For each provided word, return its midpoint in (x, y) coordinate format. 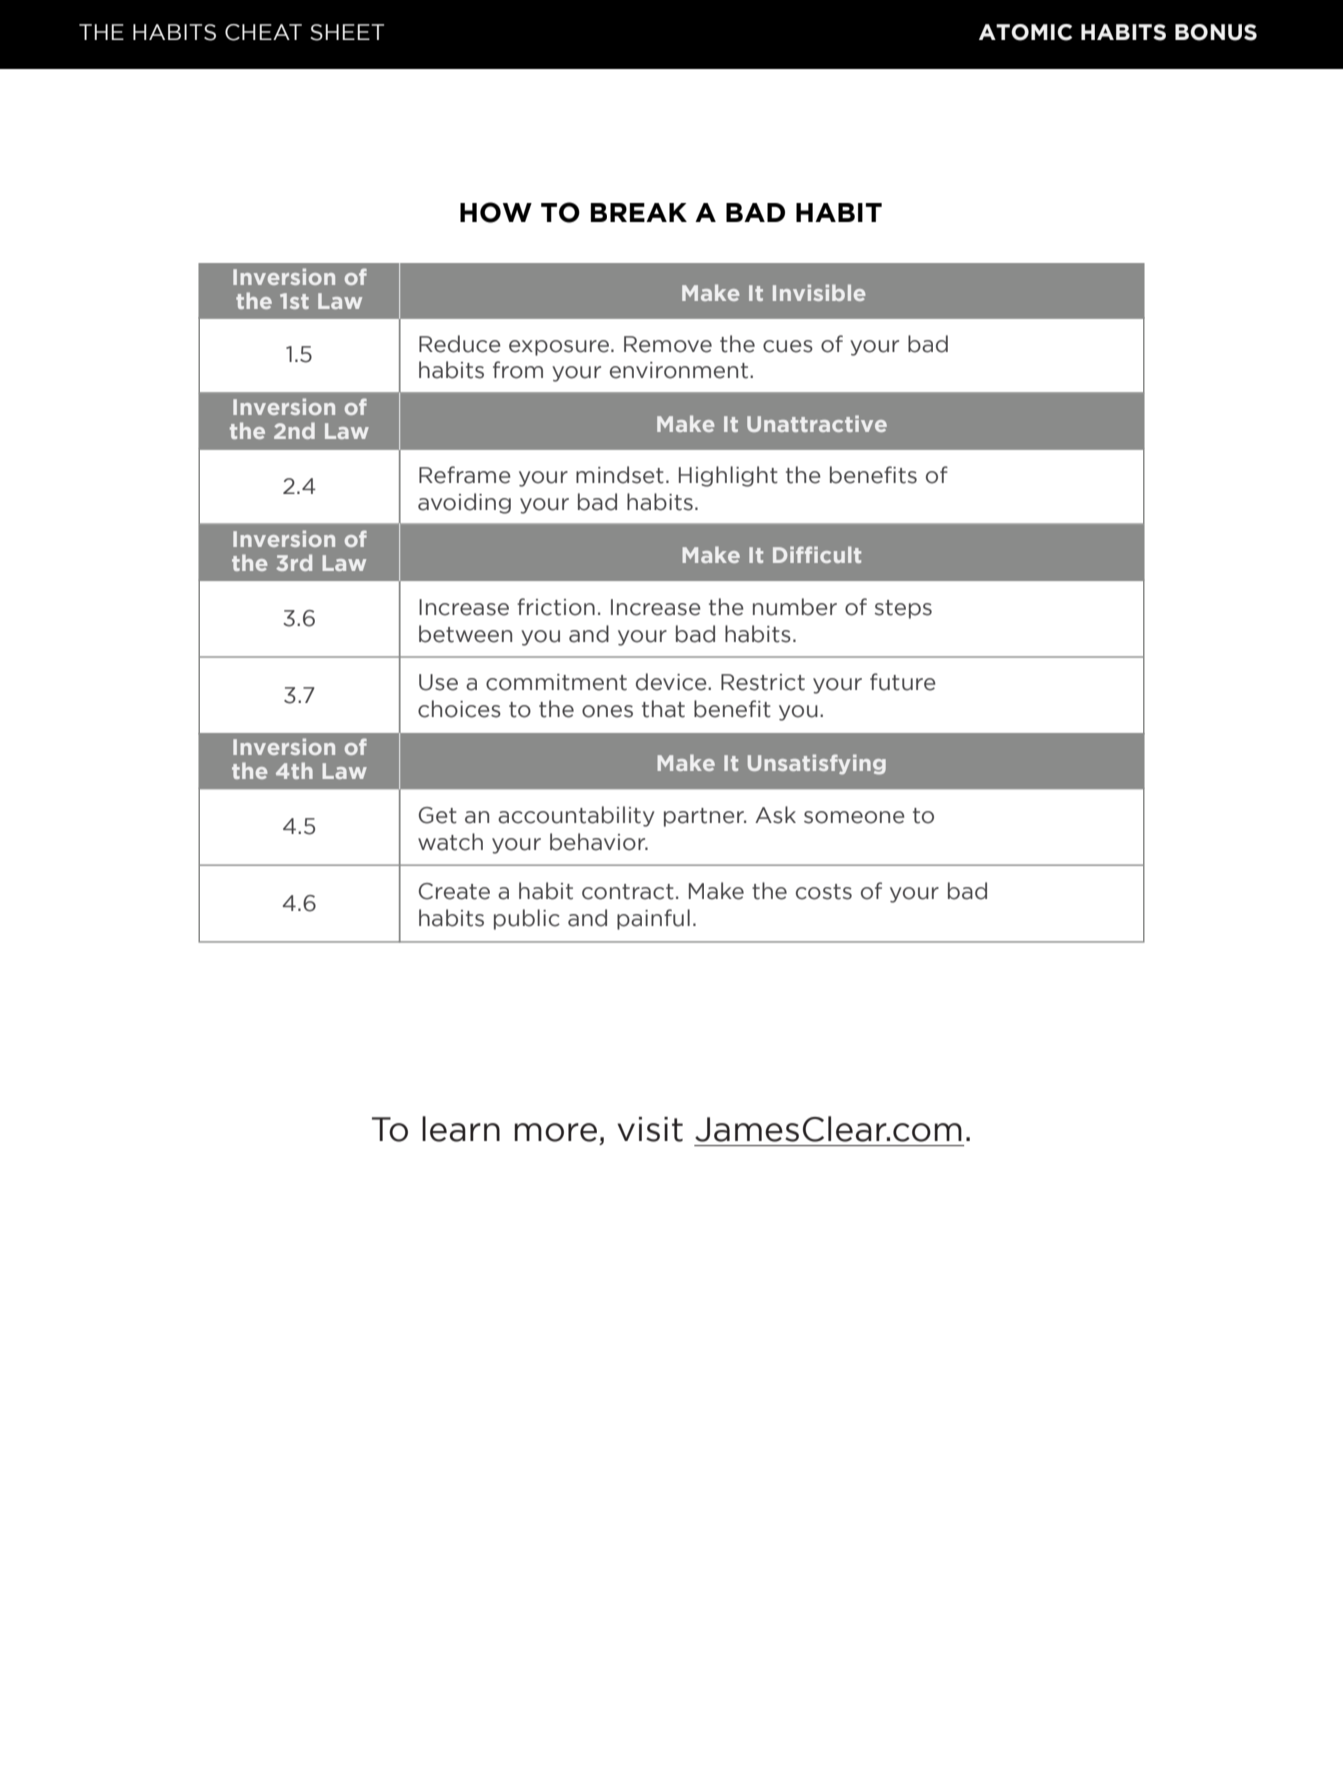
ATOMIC (1025, 32)
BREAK (639, 212)
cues (788, 346)
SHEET (347, 32)
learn (461, 1129)
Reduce (460, 344)
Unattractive (817, 423)
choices (459, 709)
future (903, 682)
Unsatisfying (817, 764)
